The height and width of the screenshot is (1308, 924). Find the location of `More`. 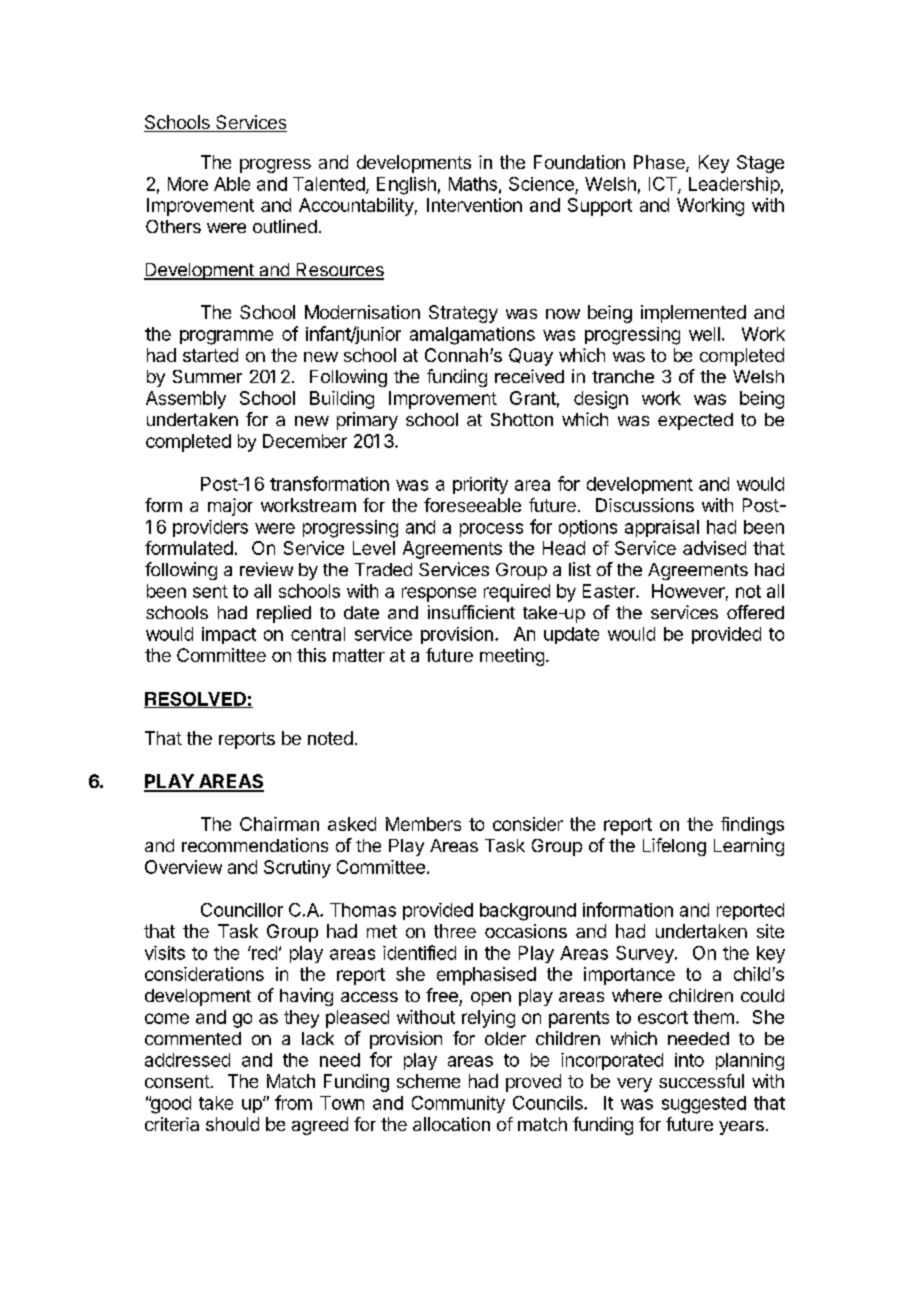

More is located at coordinates (188, 184).
